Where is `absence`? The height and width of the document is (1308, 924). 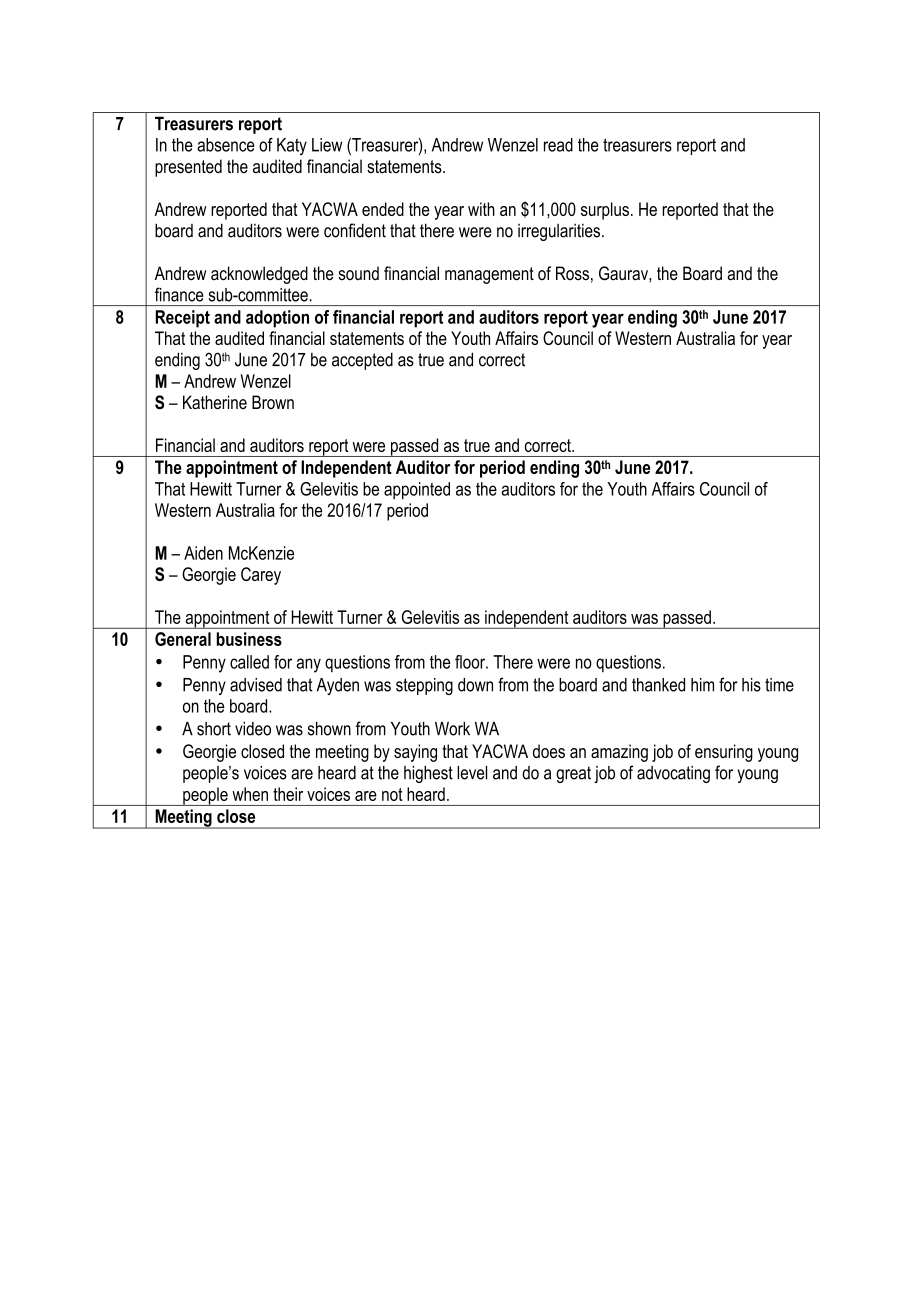 absence is located at coordinates (226, 145).
